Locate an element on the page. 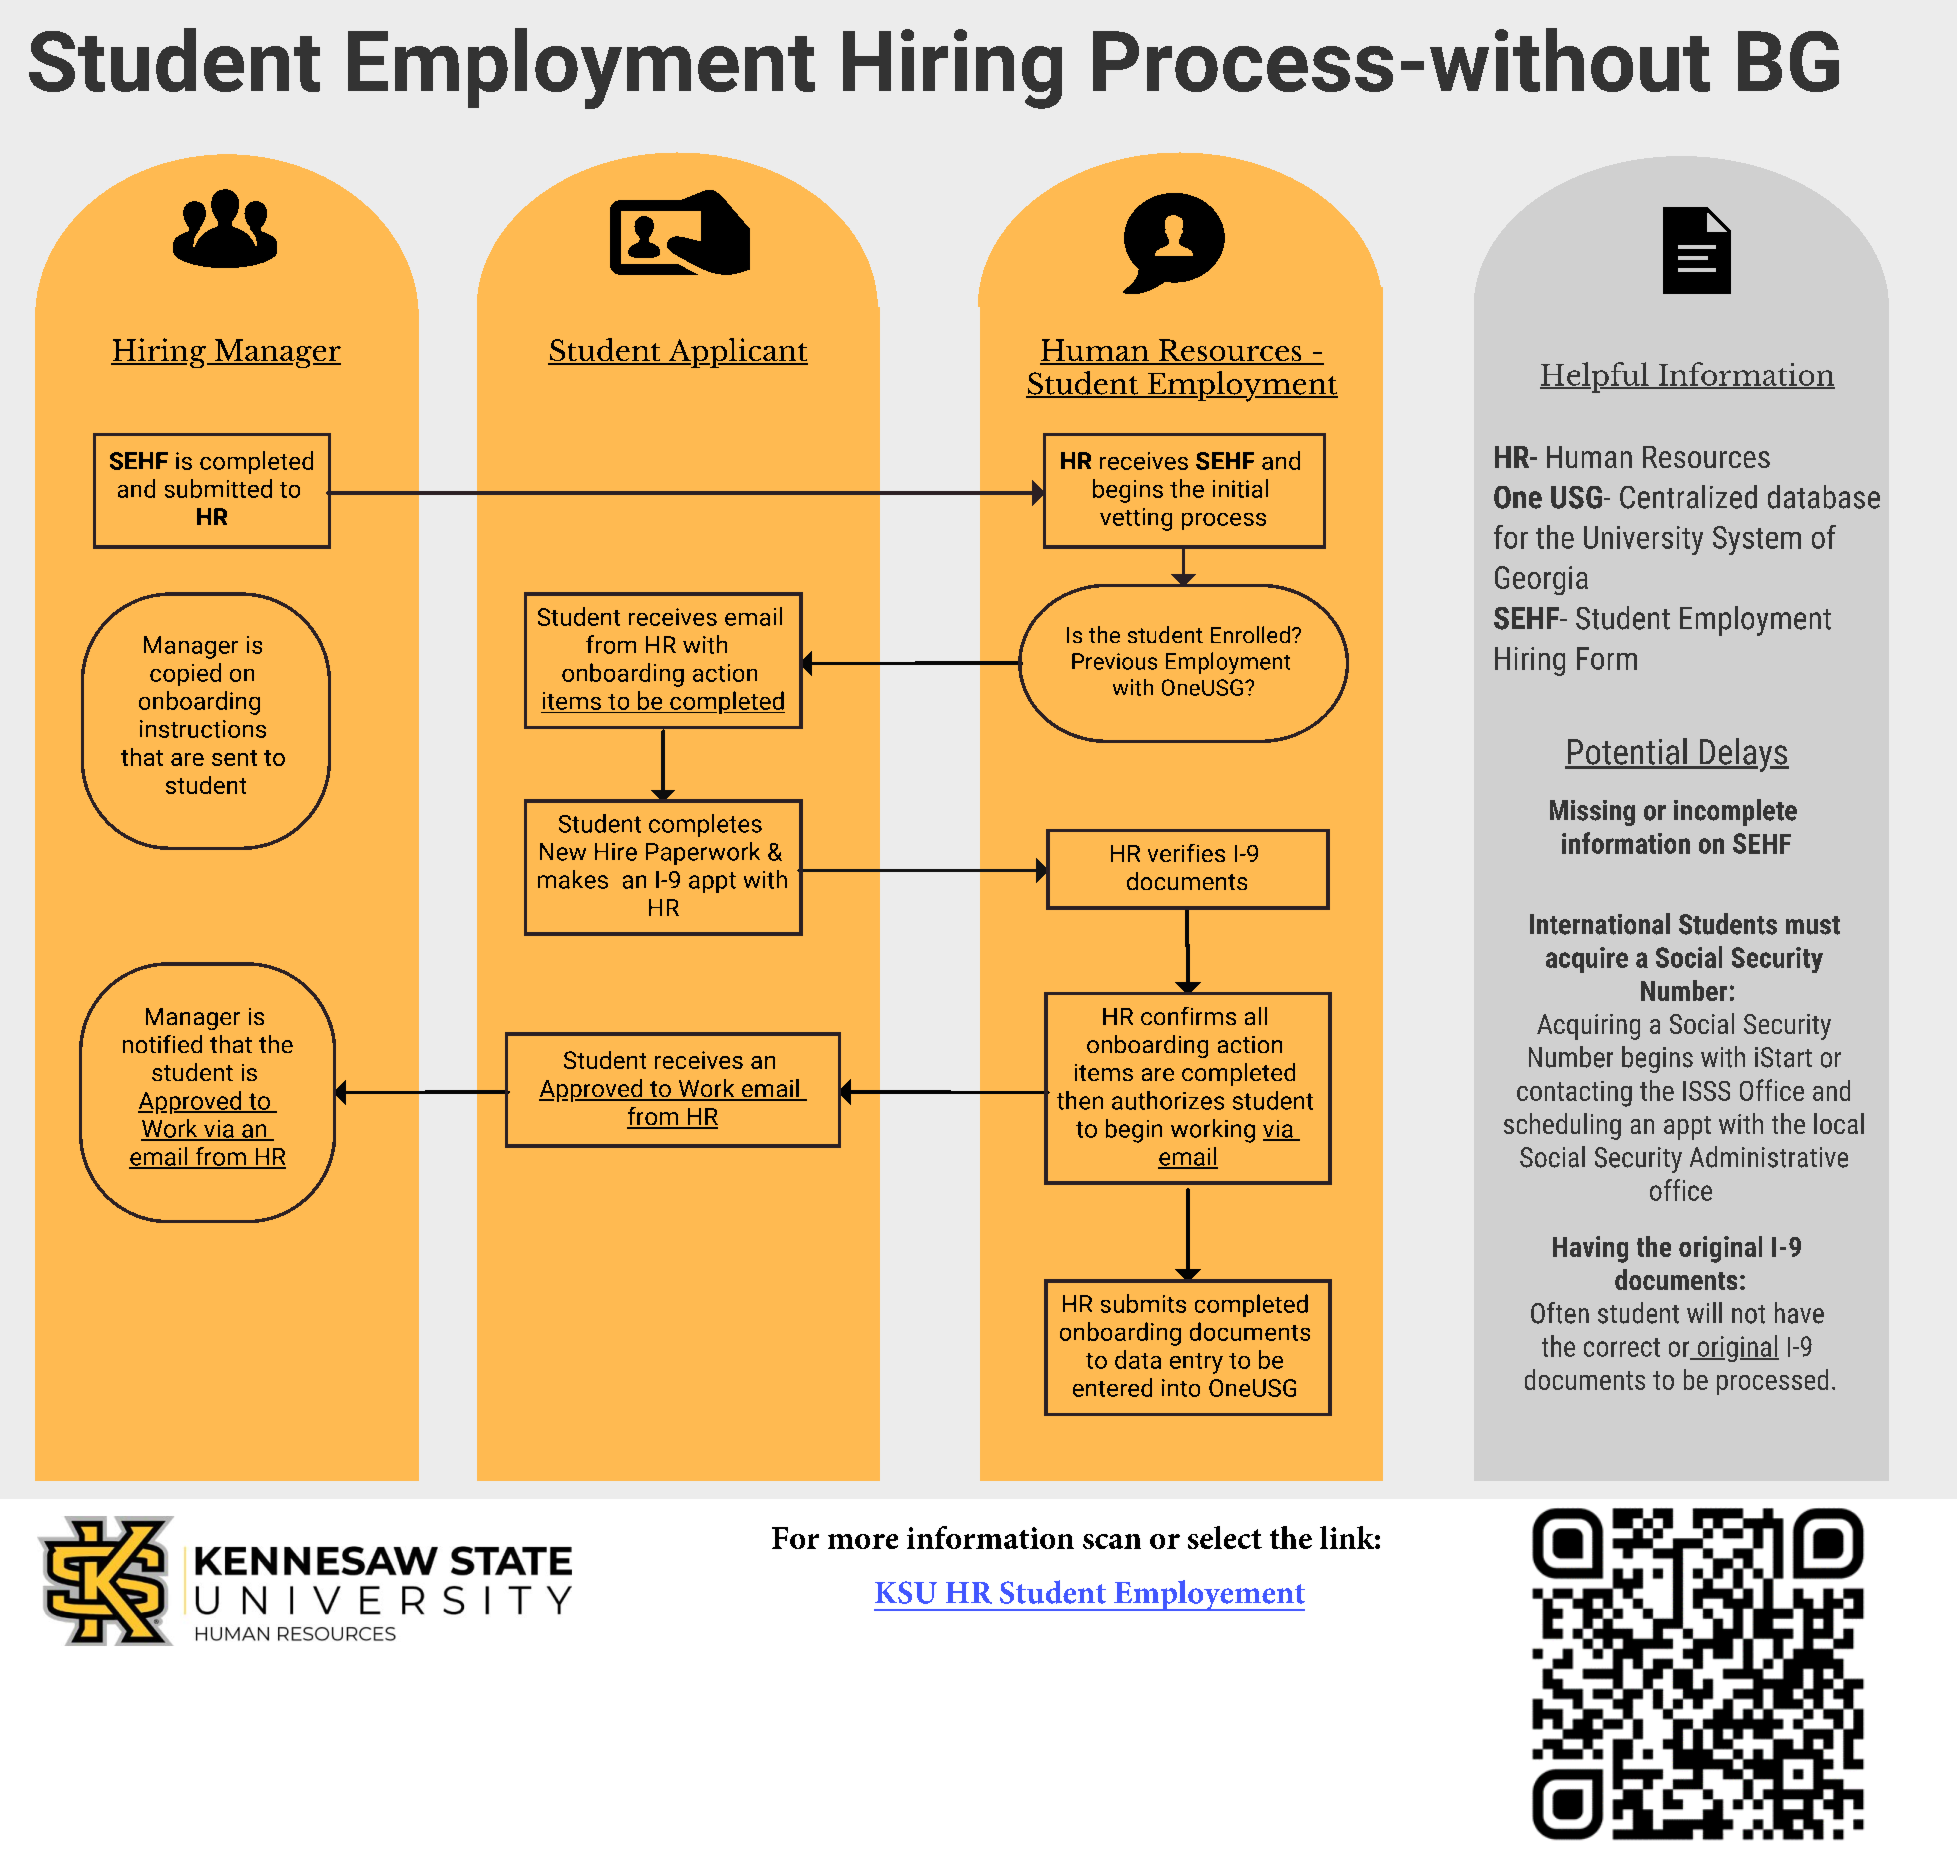  Helpful is located at coordinates (1595, 377).
